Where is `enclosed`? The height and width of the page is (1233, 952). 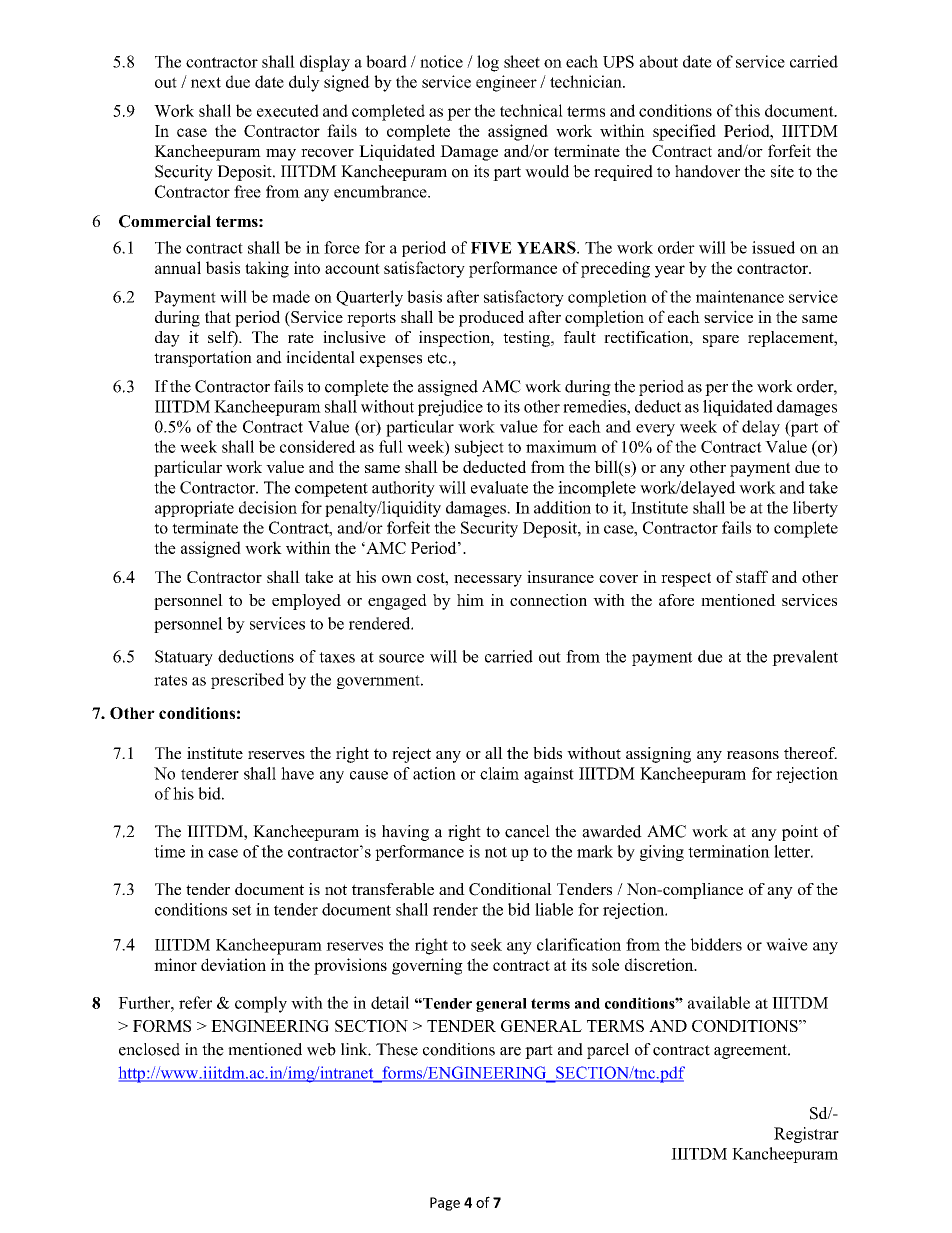
enclosed is located at coordinates (149, 1049).
